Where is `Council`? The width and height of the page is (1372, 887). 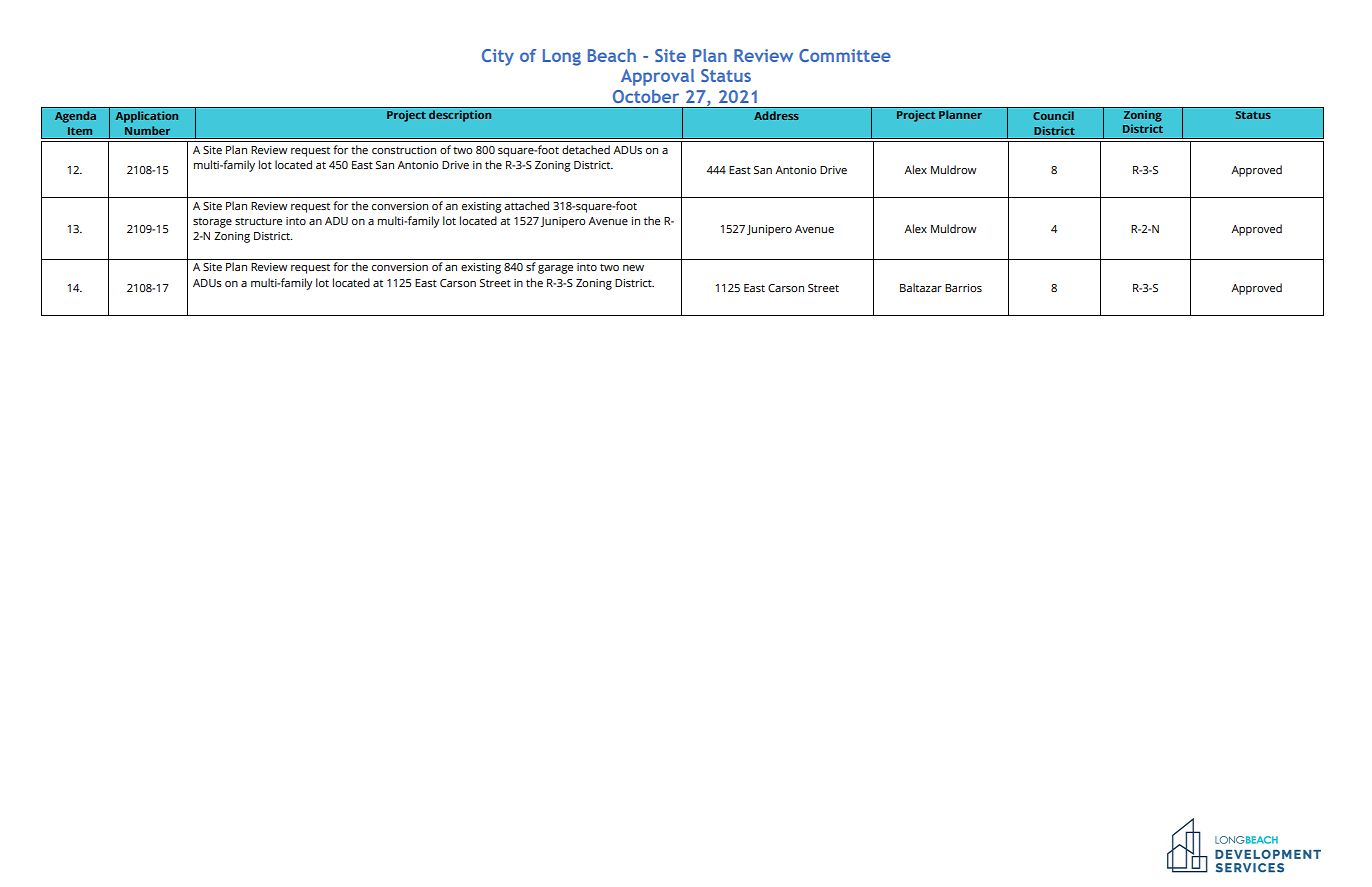
Council is located at coordinates (1053, 115).
